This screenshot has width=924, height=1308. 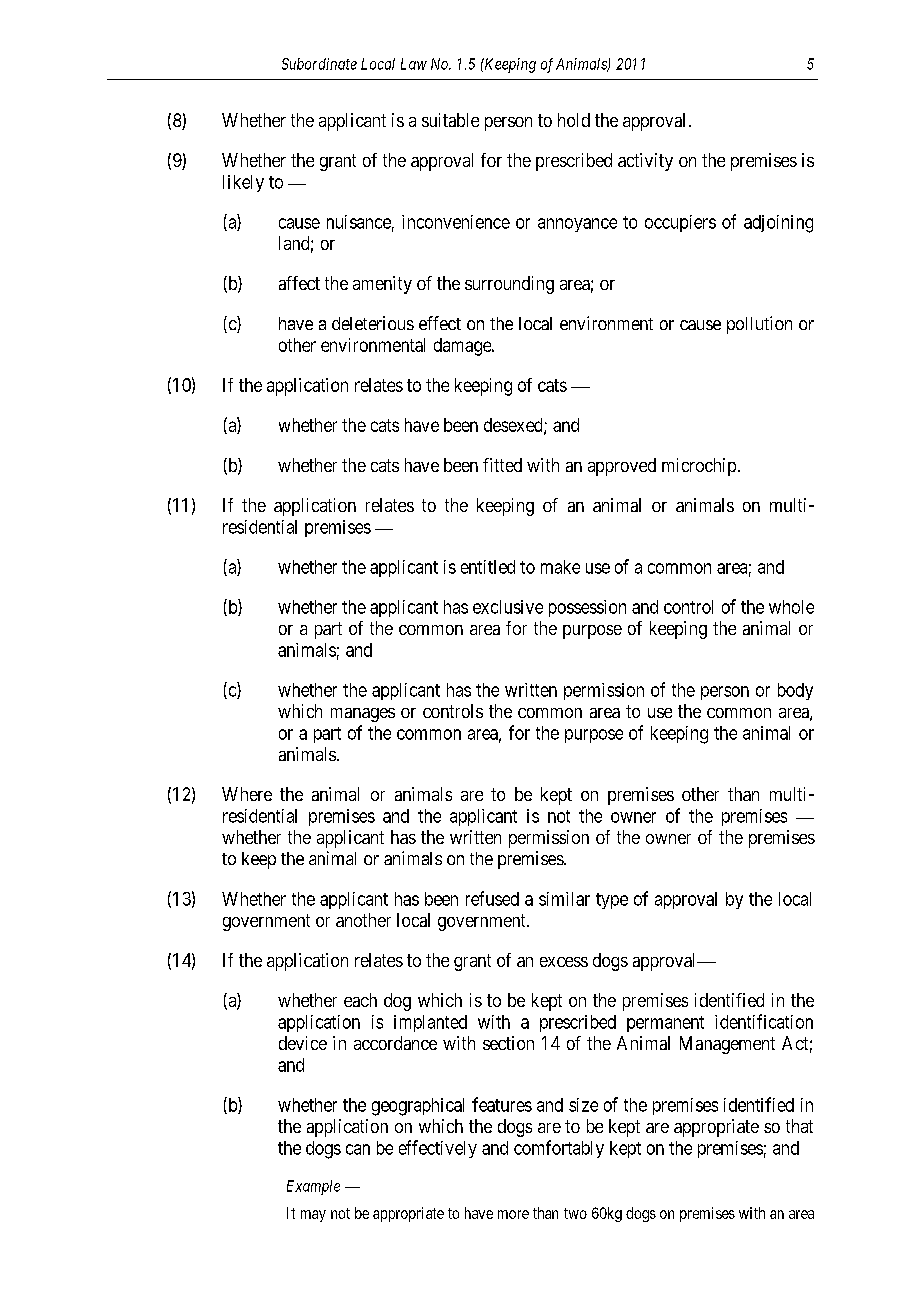 I want to click on activity, so click(x=645, y=162).
